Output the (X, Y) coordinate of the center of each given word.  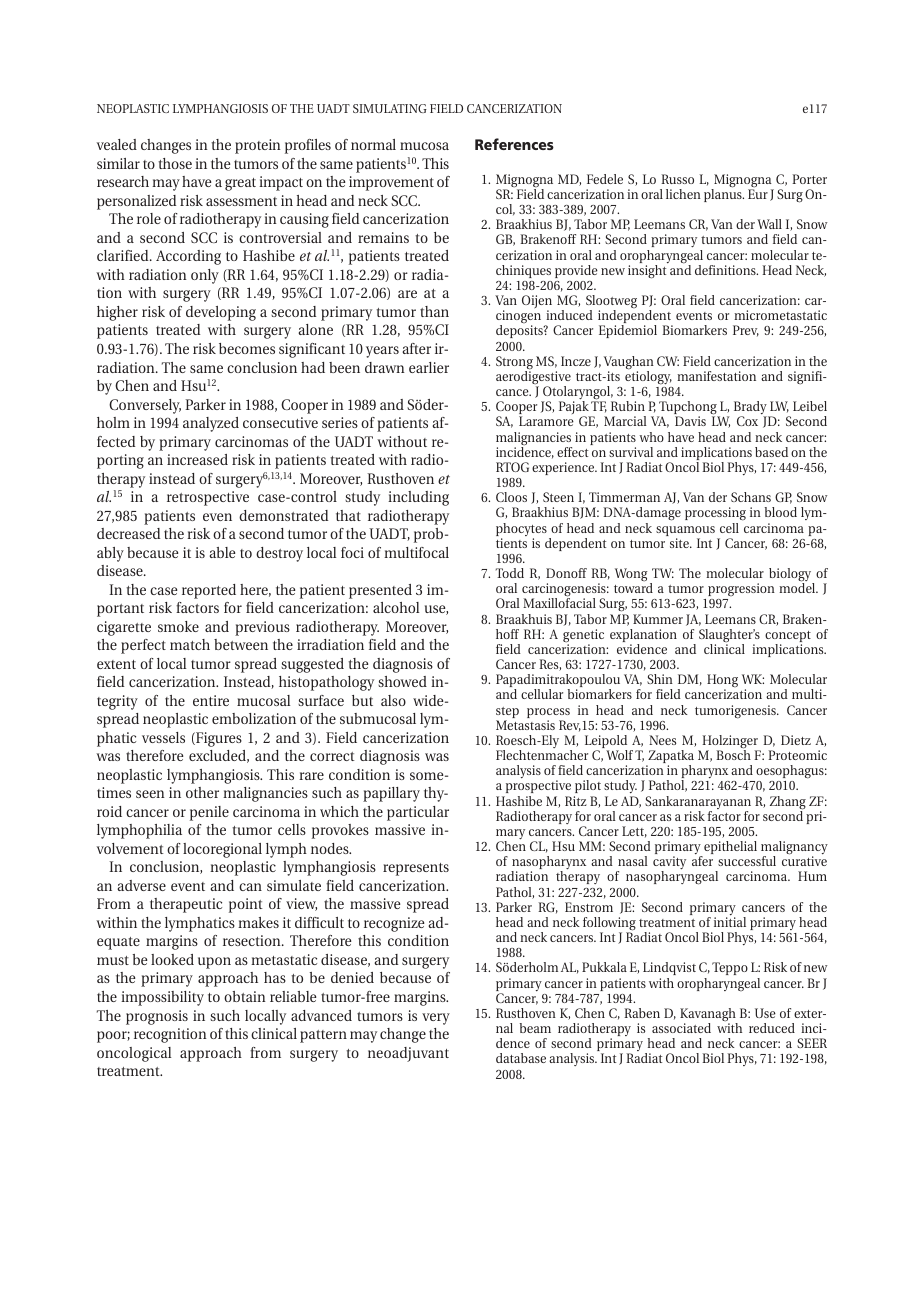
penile (209, 813)
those (175, 163)
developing (221, 313)
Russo (677, 179)
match (190, 644)
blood (781, 512)
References (514, 144)
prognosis (157, 1017)
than (434, 311)
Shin (660, 679)
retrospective (208, 498)
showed (402, 681)
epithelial (729, 849)
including (418, 498)
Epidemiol (628, 331)
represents (416, 869)
